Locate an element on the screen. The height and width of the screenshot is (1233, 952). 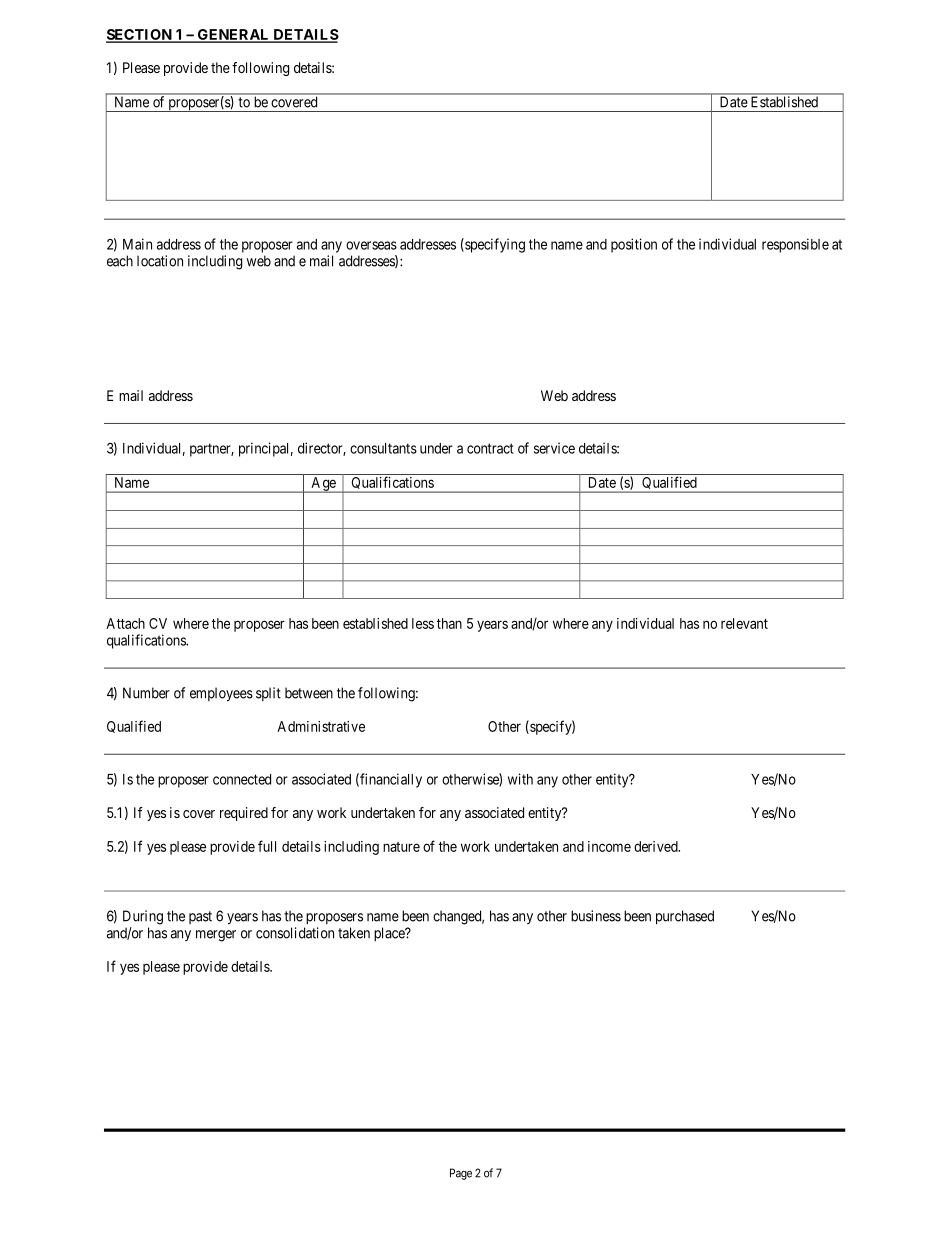
connected is located at coordinates (242, 779).
